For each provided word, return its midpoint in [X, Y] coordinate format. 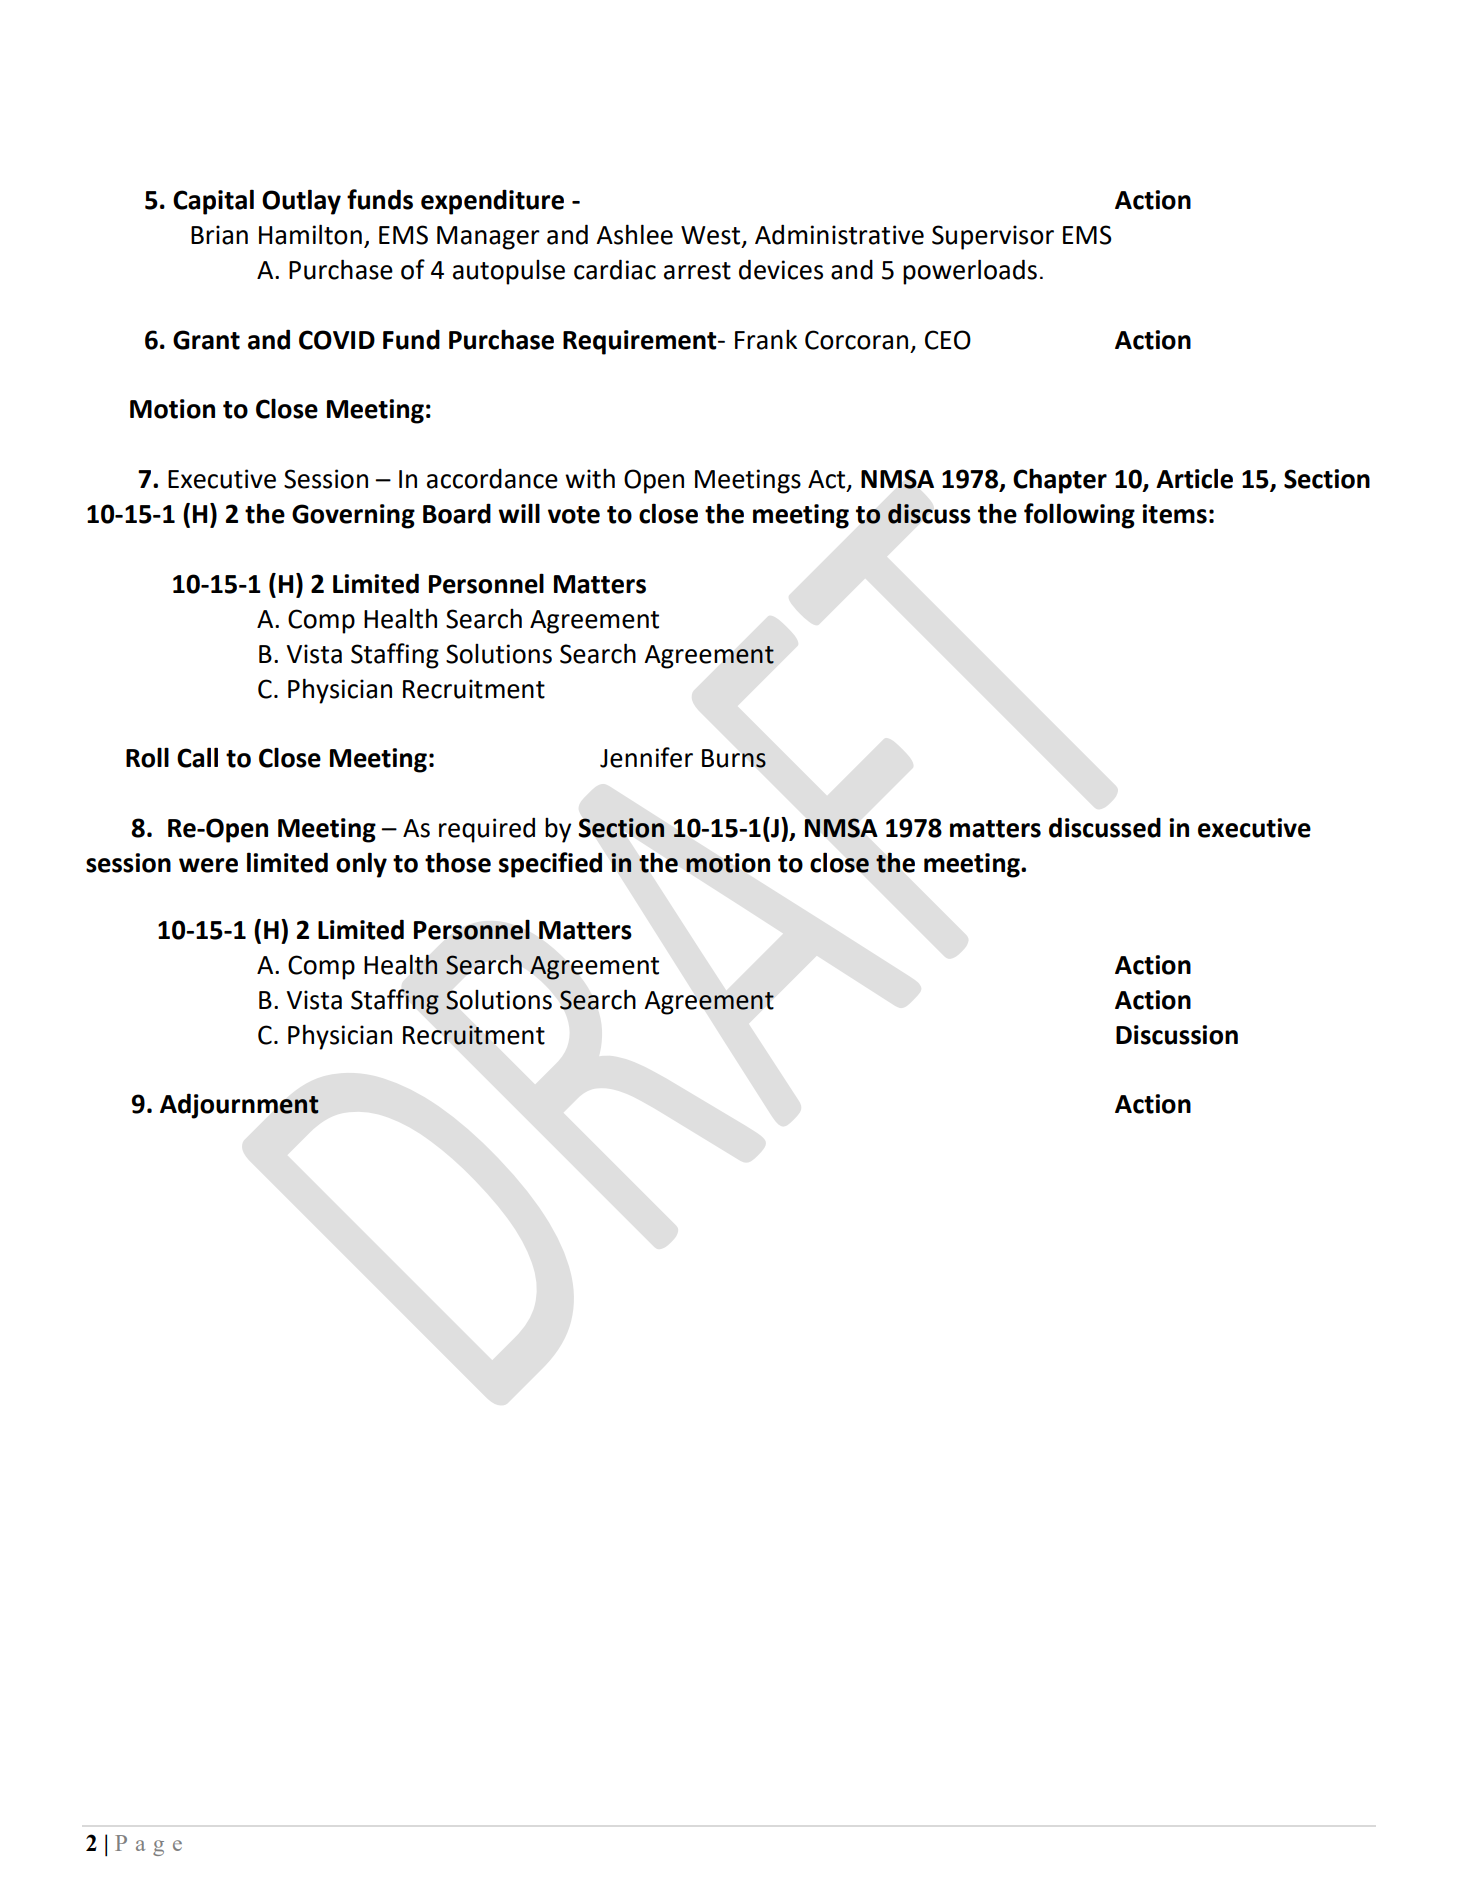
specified [550, 865]
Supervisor [993, 237]
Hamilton [310, 234]
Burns [734, 758]
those [458, 862]
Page [148, 1845]
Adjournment [239, 1106]
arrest [697, 271]
